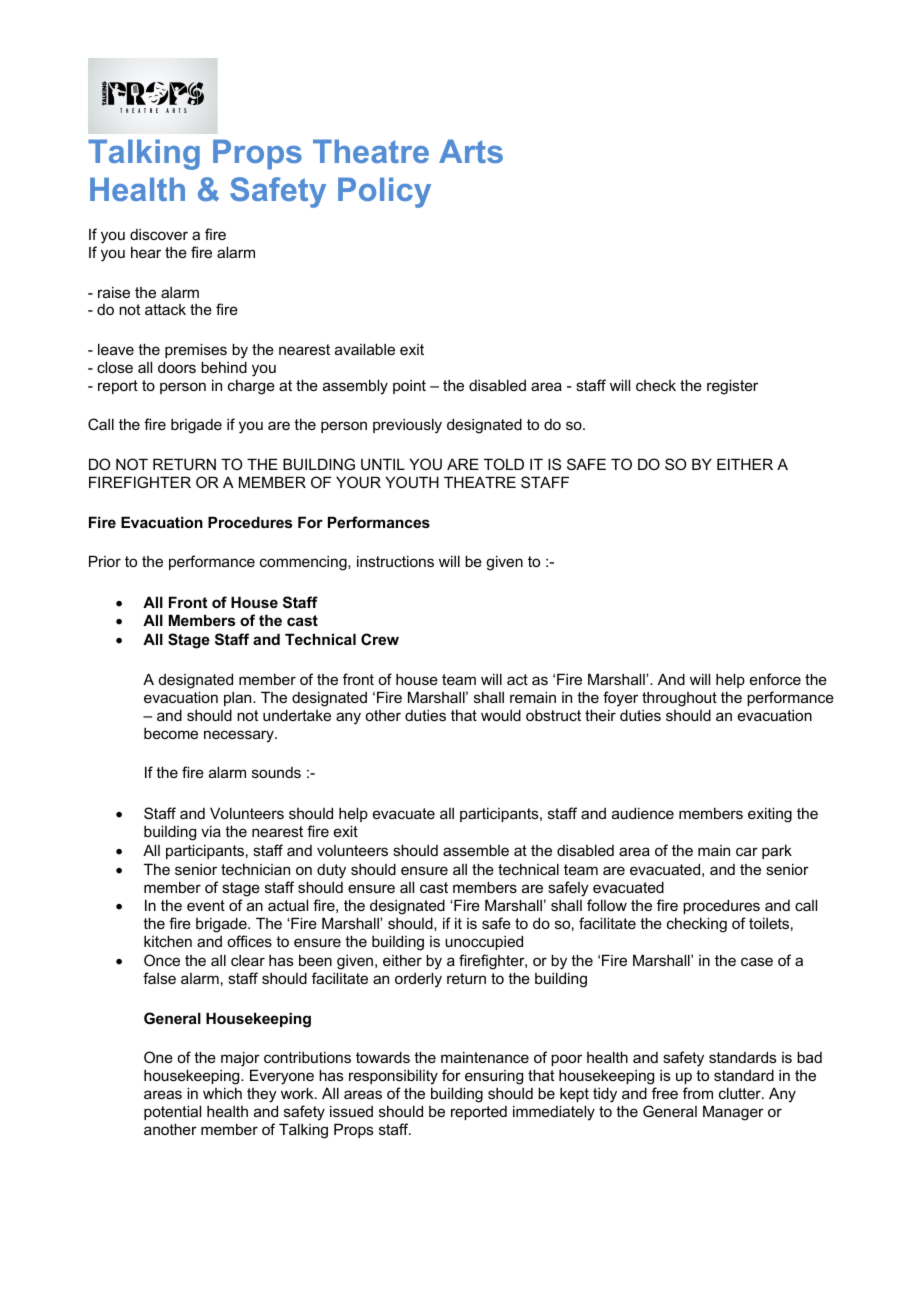 The height and width of the document is (1308, 924). What do you see at coordinates (105, 561) in the document?
I see `Prior` at bounding box center [105, 561].
